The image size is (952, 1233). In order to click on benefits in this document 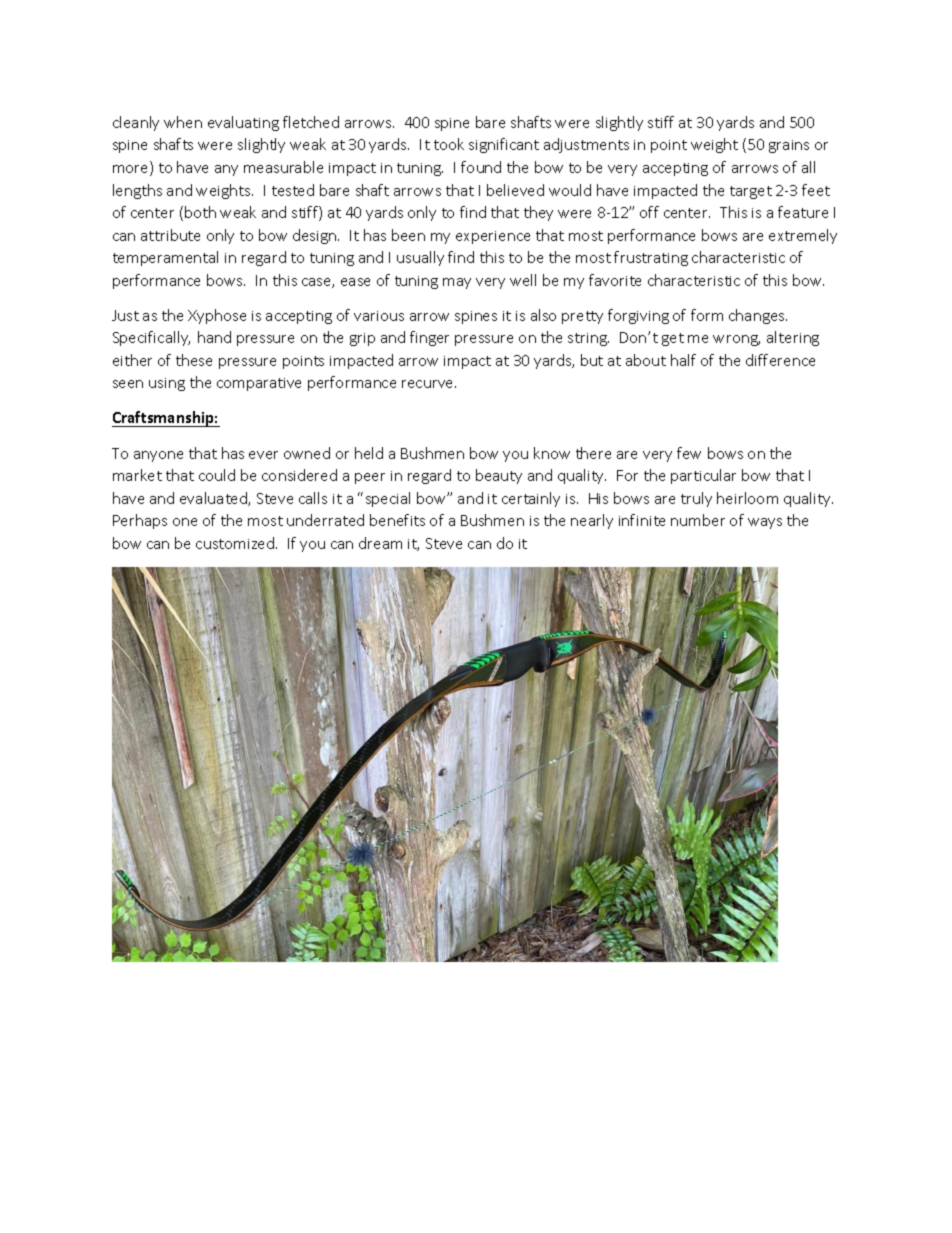, I will do `click(397, 520)`.
